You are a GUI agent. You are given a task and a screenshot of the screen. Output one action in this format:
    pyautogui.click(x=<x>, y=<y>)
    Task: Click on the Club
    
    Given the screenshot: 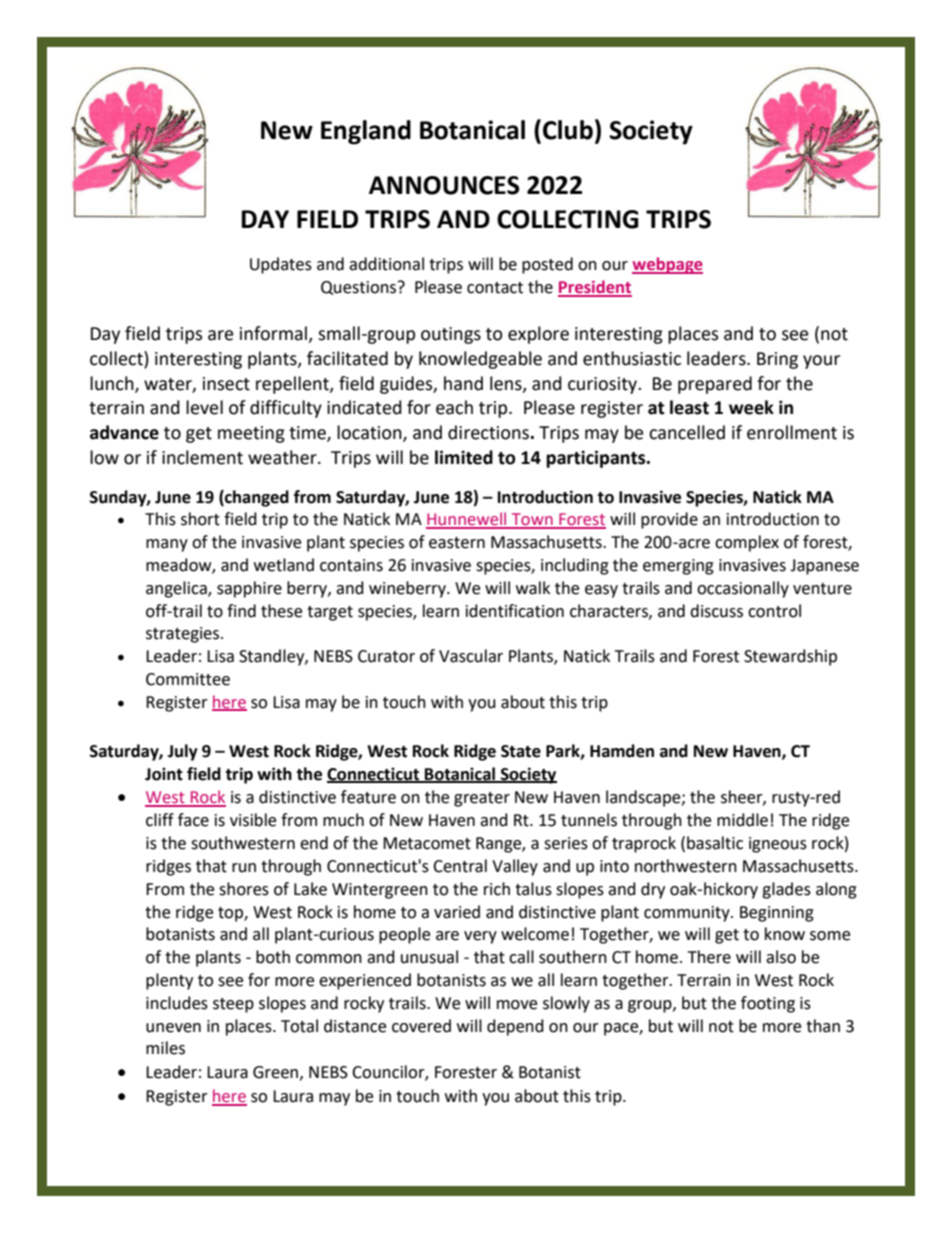 What is the action you would take?
    pyautogui.click(x=568, y=130)
